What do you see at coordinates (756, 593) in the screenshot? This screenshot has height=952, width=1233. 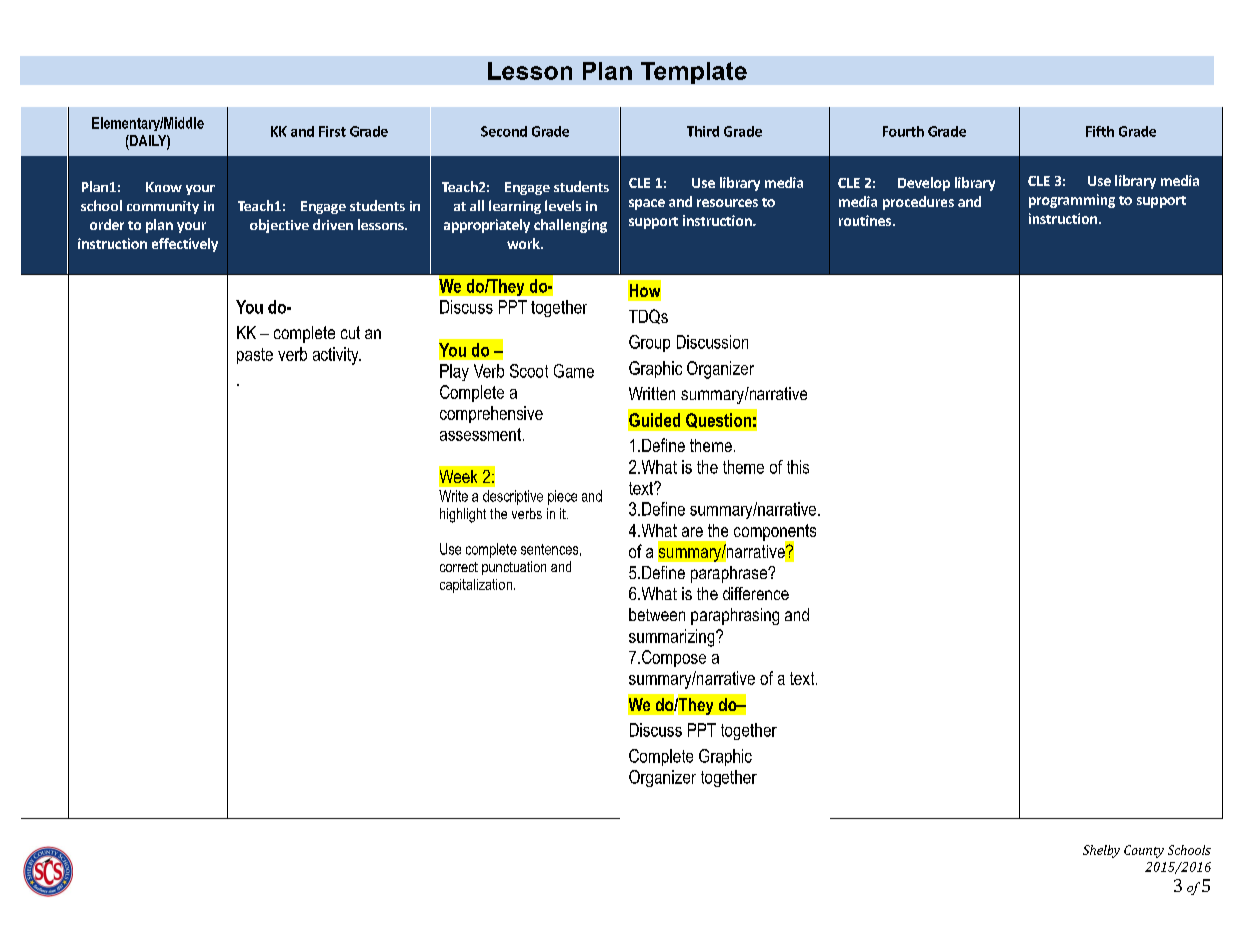 I see `difference` at bounding box center [756, 593].
